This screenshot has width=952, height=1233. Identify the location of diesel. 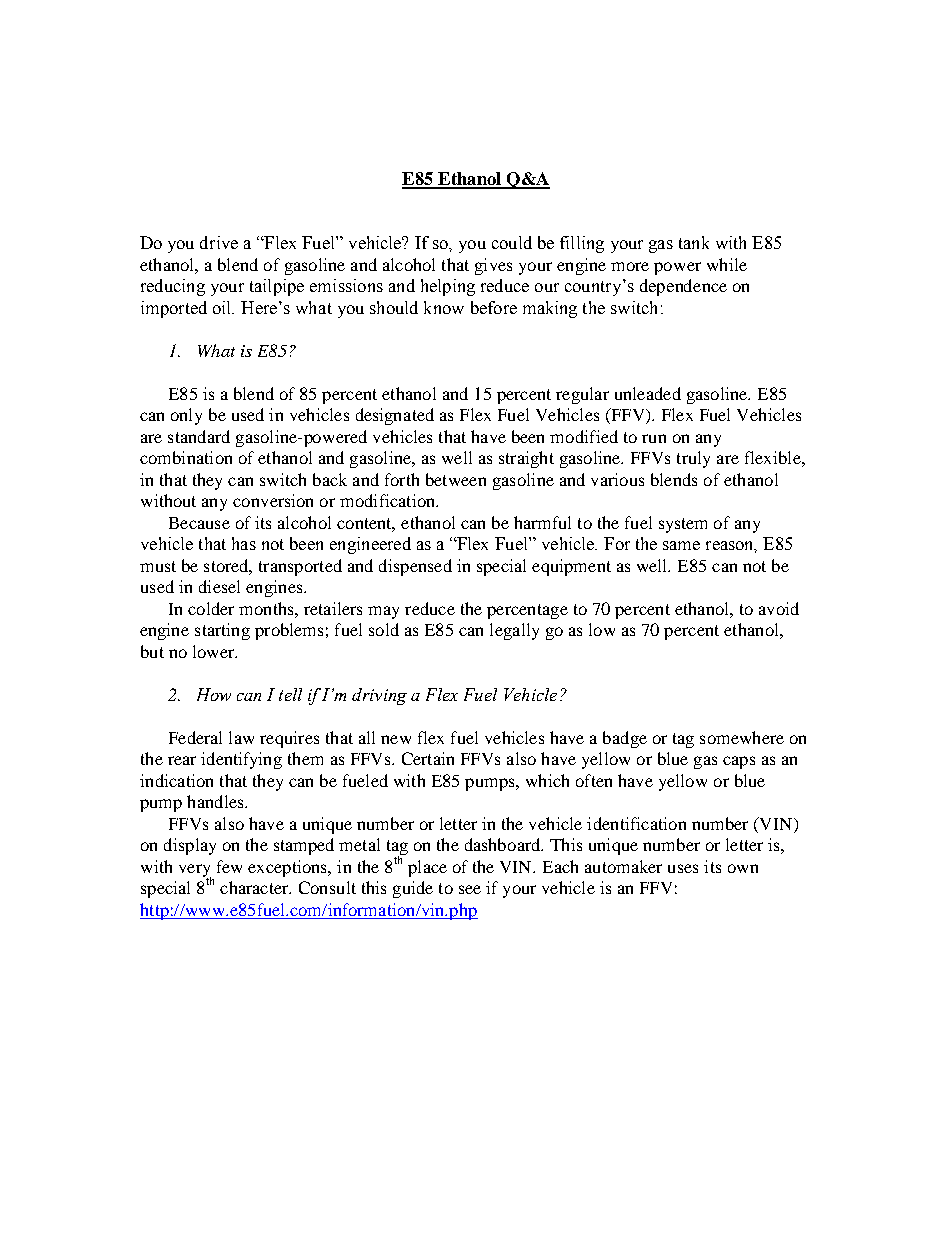
(219, 586).
